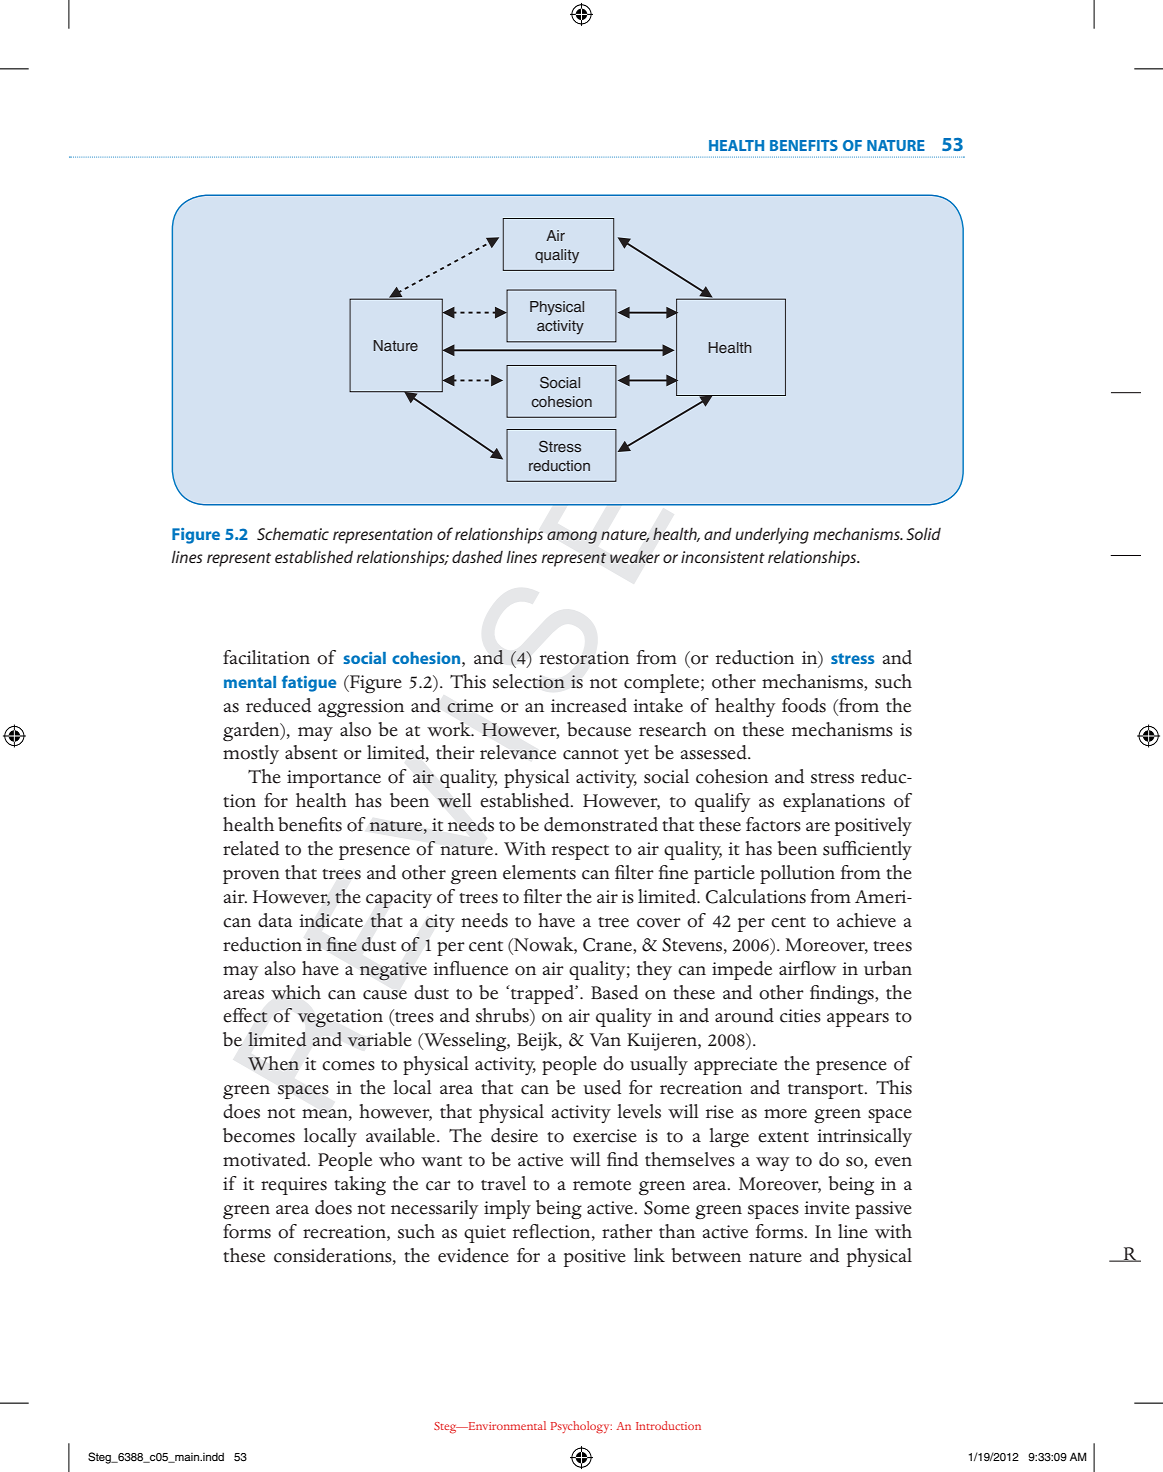  What do you see at coordinates (331, 920) in the screenshot?
I see `indicate` at bounding box center [331, 920].
